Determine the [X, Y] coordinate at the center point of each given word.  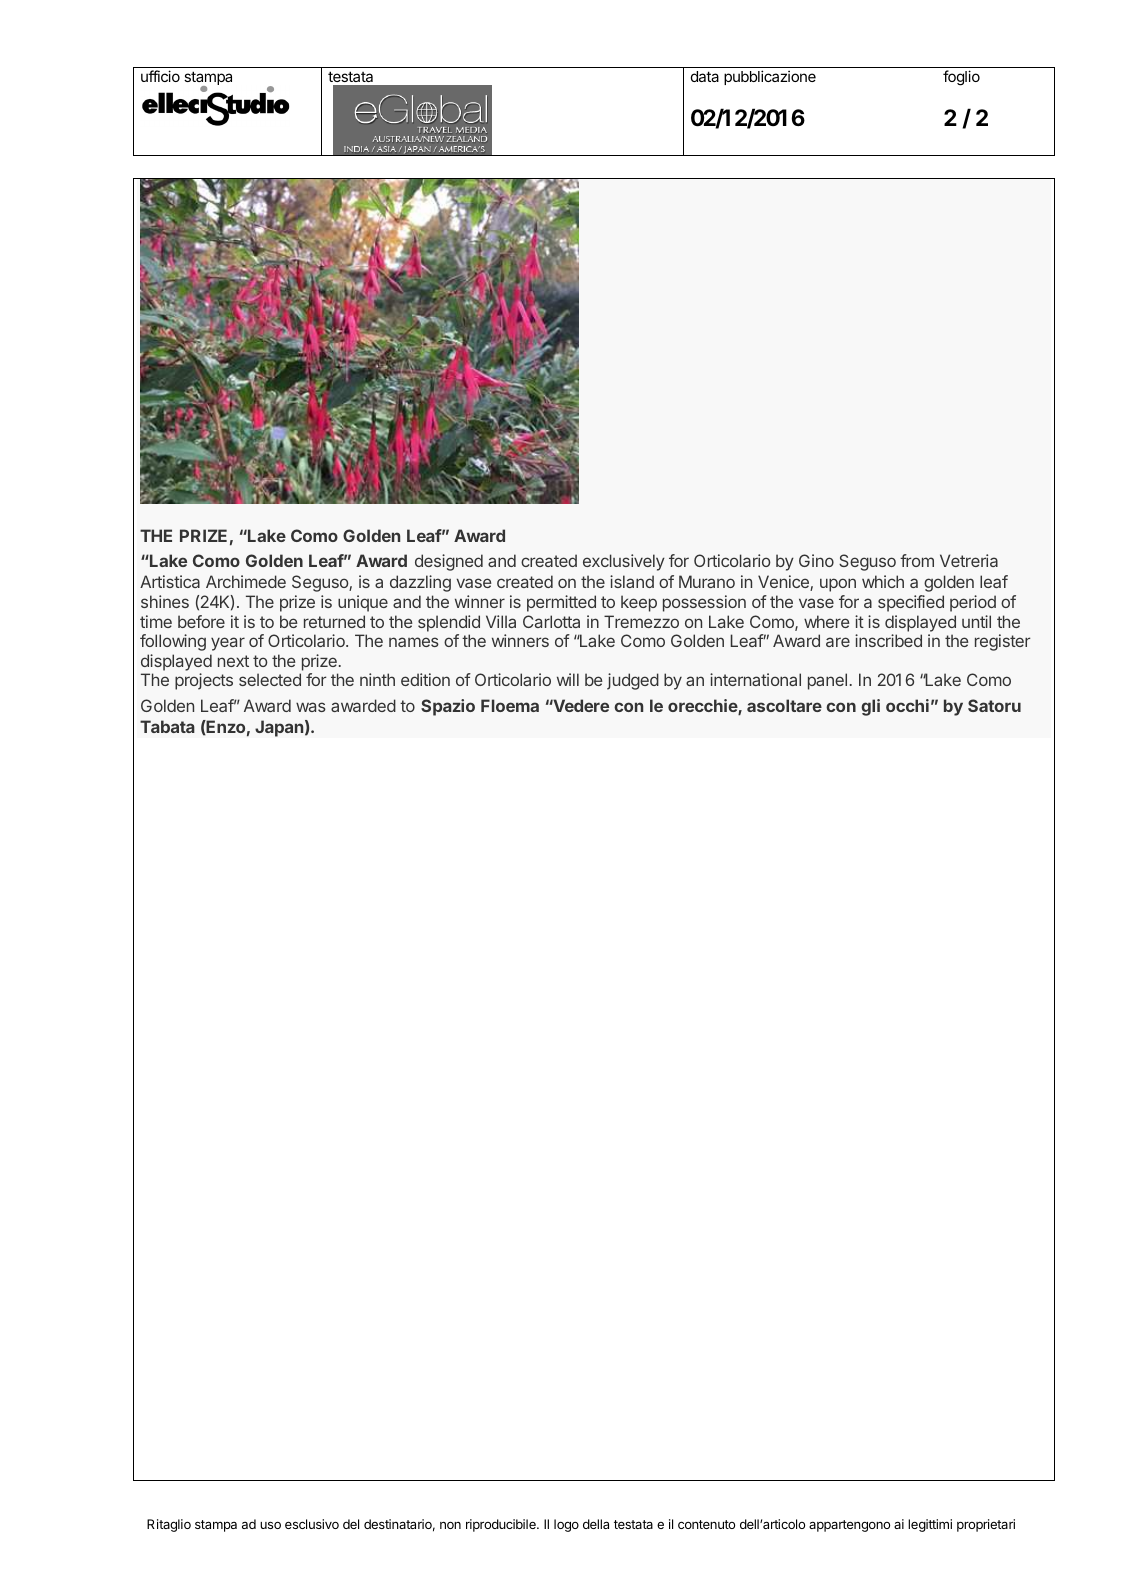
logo [566, 1525]
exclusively [624, 562]
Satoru [994, 705]
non [450, 1525]
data [705, 76]
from [917, 560]
